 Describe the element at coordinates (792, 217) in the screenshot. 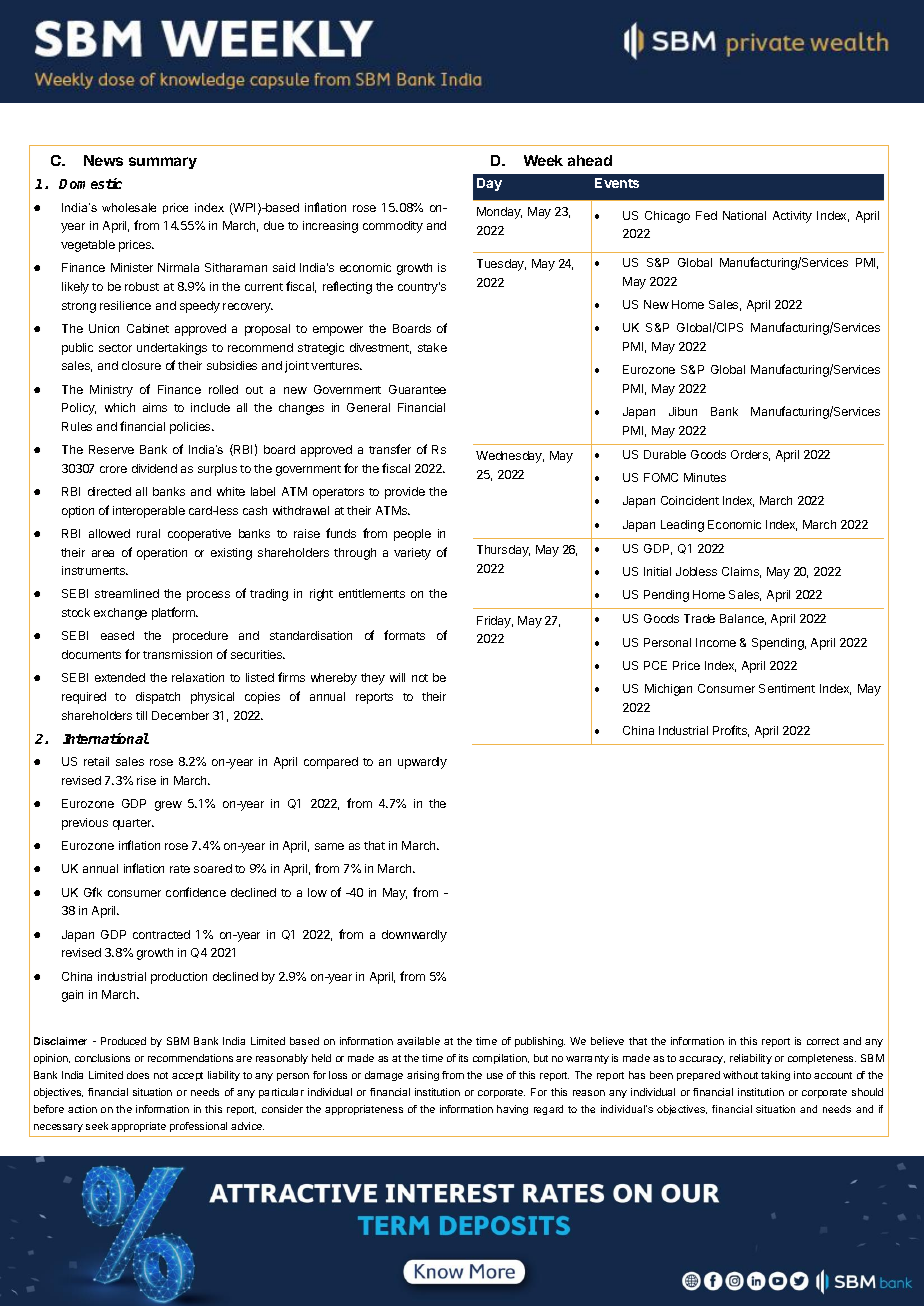

I see `Activity` at that location.
